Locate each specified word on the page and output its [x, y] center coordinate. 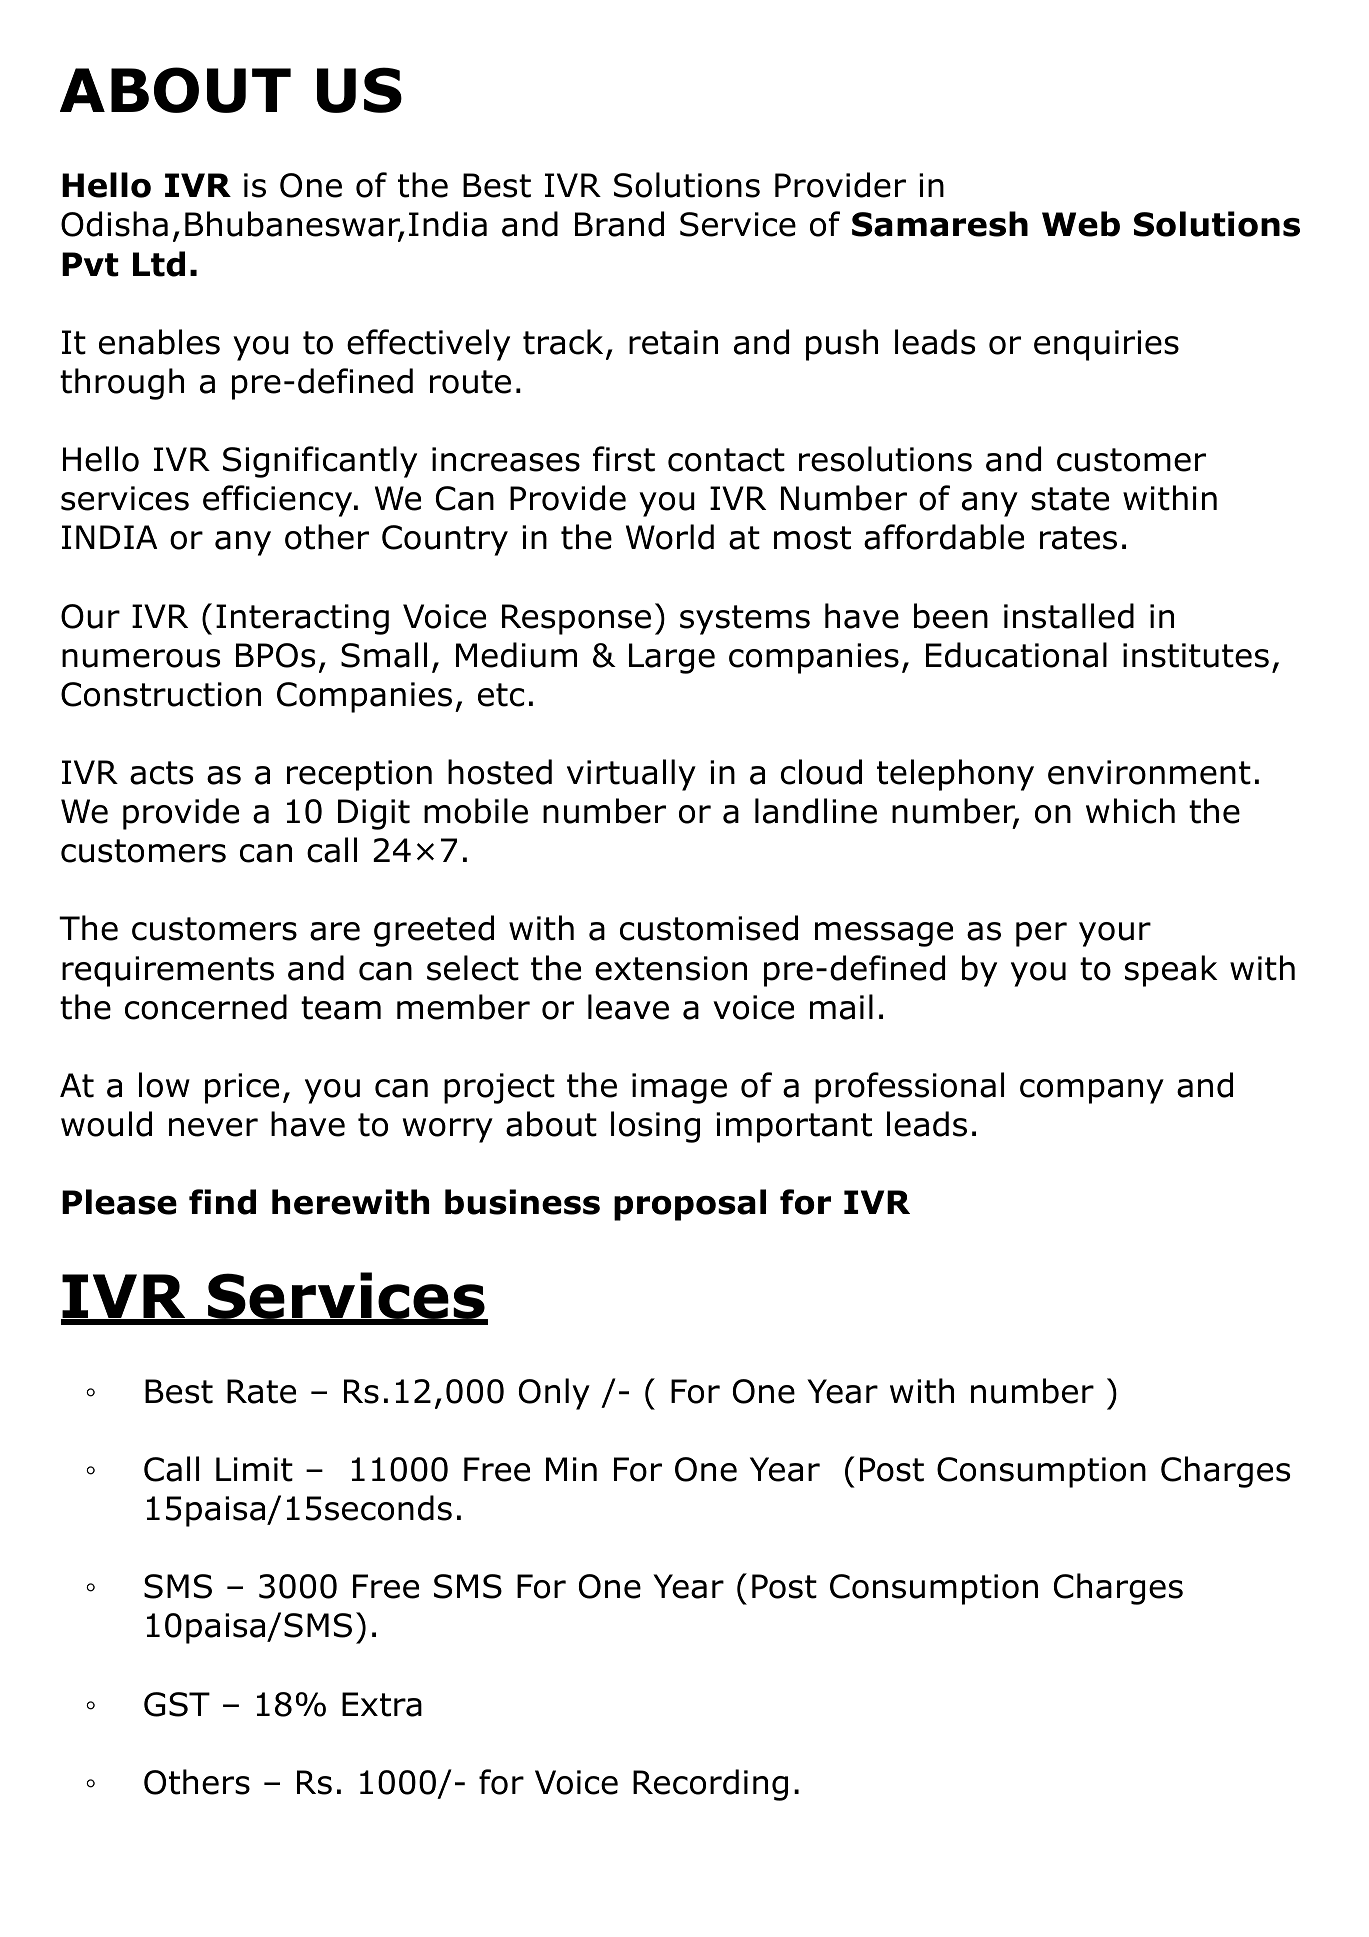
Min [571, 1469]
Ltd [159, 264]
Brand [619, 224]
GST [177, 1704]
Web [1081, 224]
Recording [710, 1785]
